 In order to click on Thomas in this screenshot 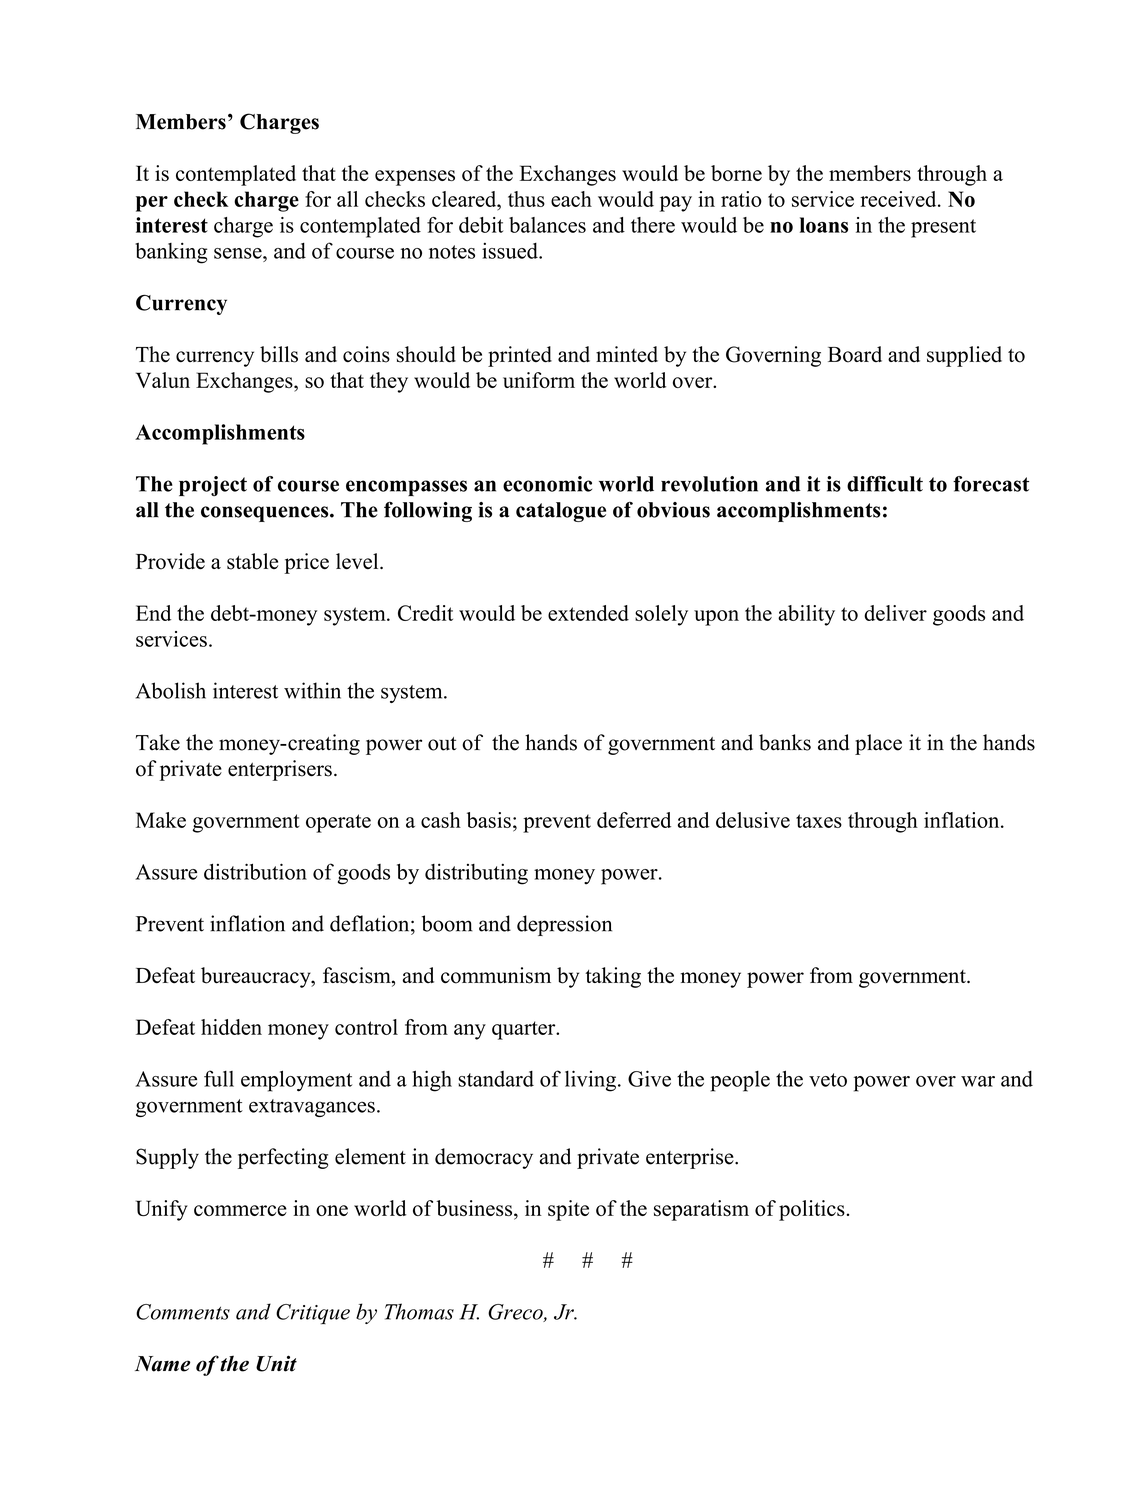, I will do `click(419, 1311)`.
